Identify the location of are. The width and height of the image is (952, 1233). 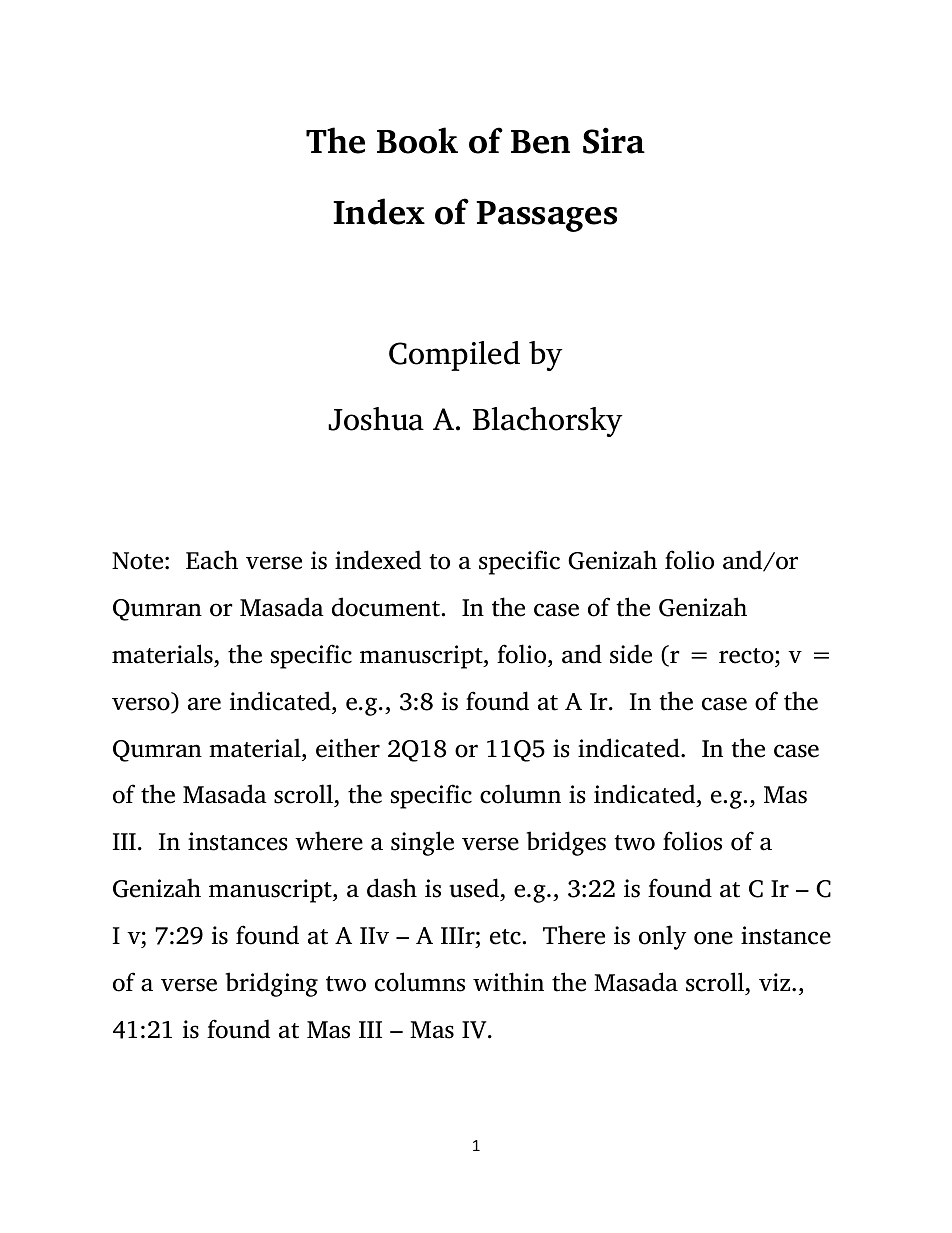
(204, 704).
